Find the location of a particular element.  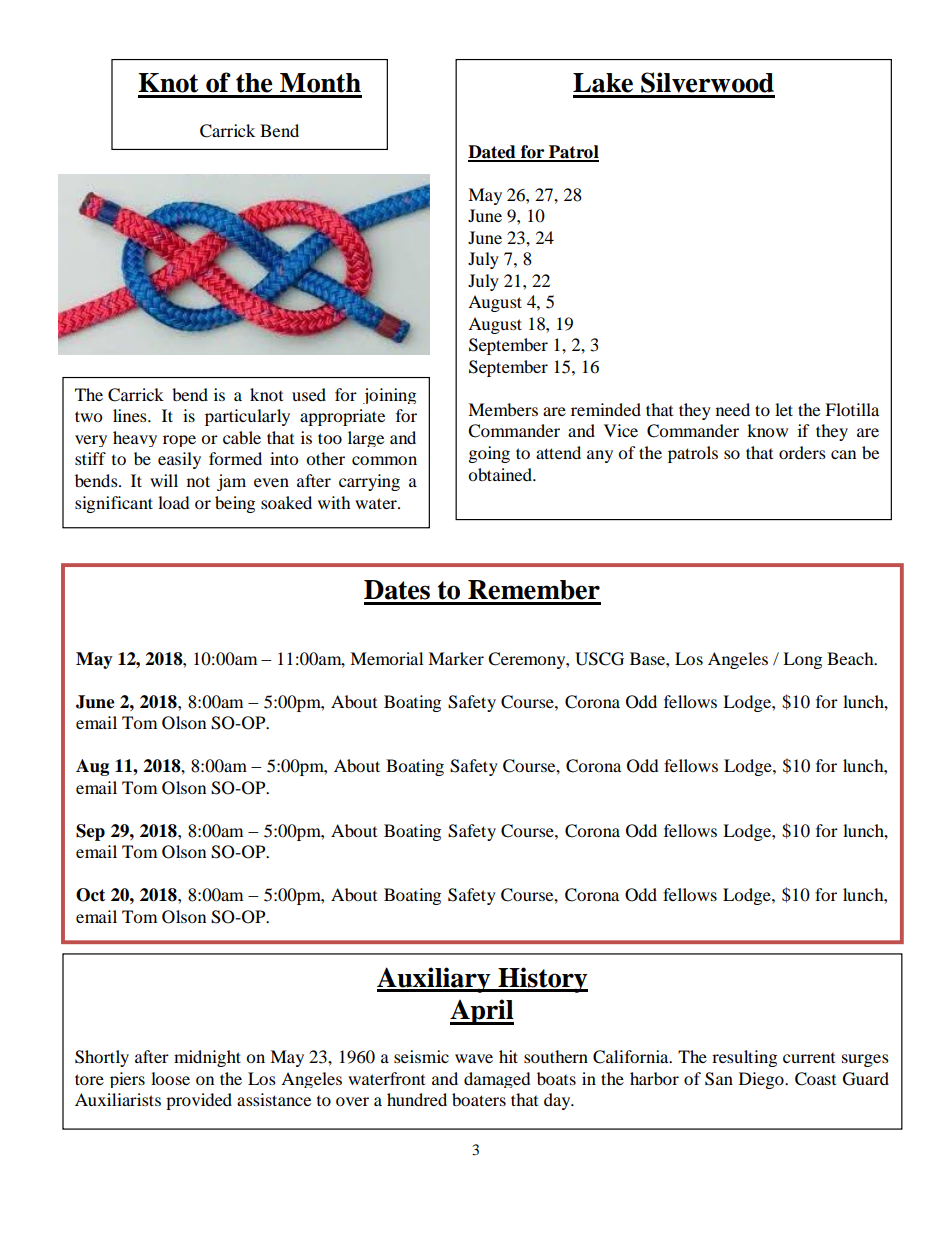

lines is located at coordinates (131, 415).
